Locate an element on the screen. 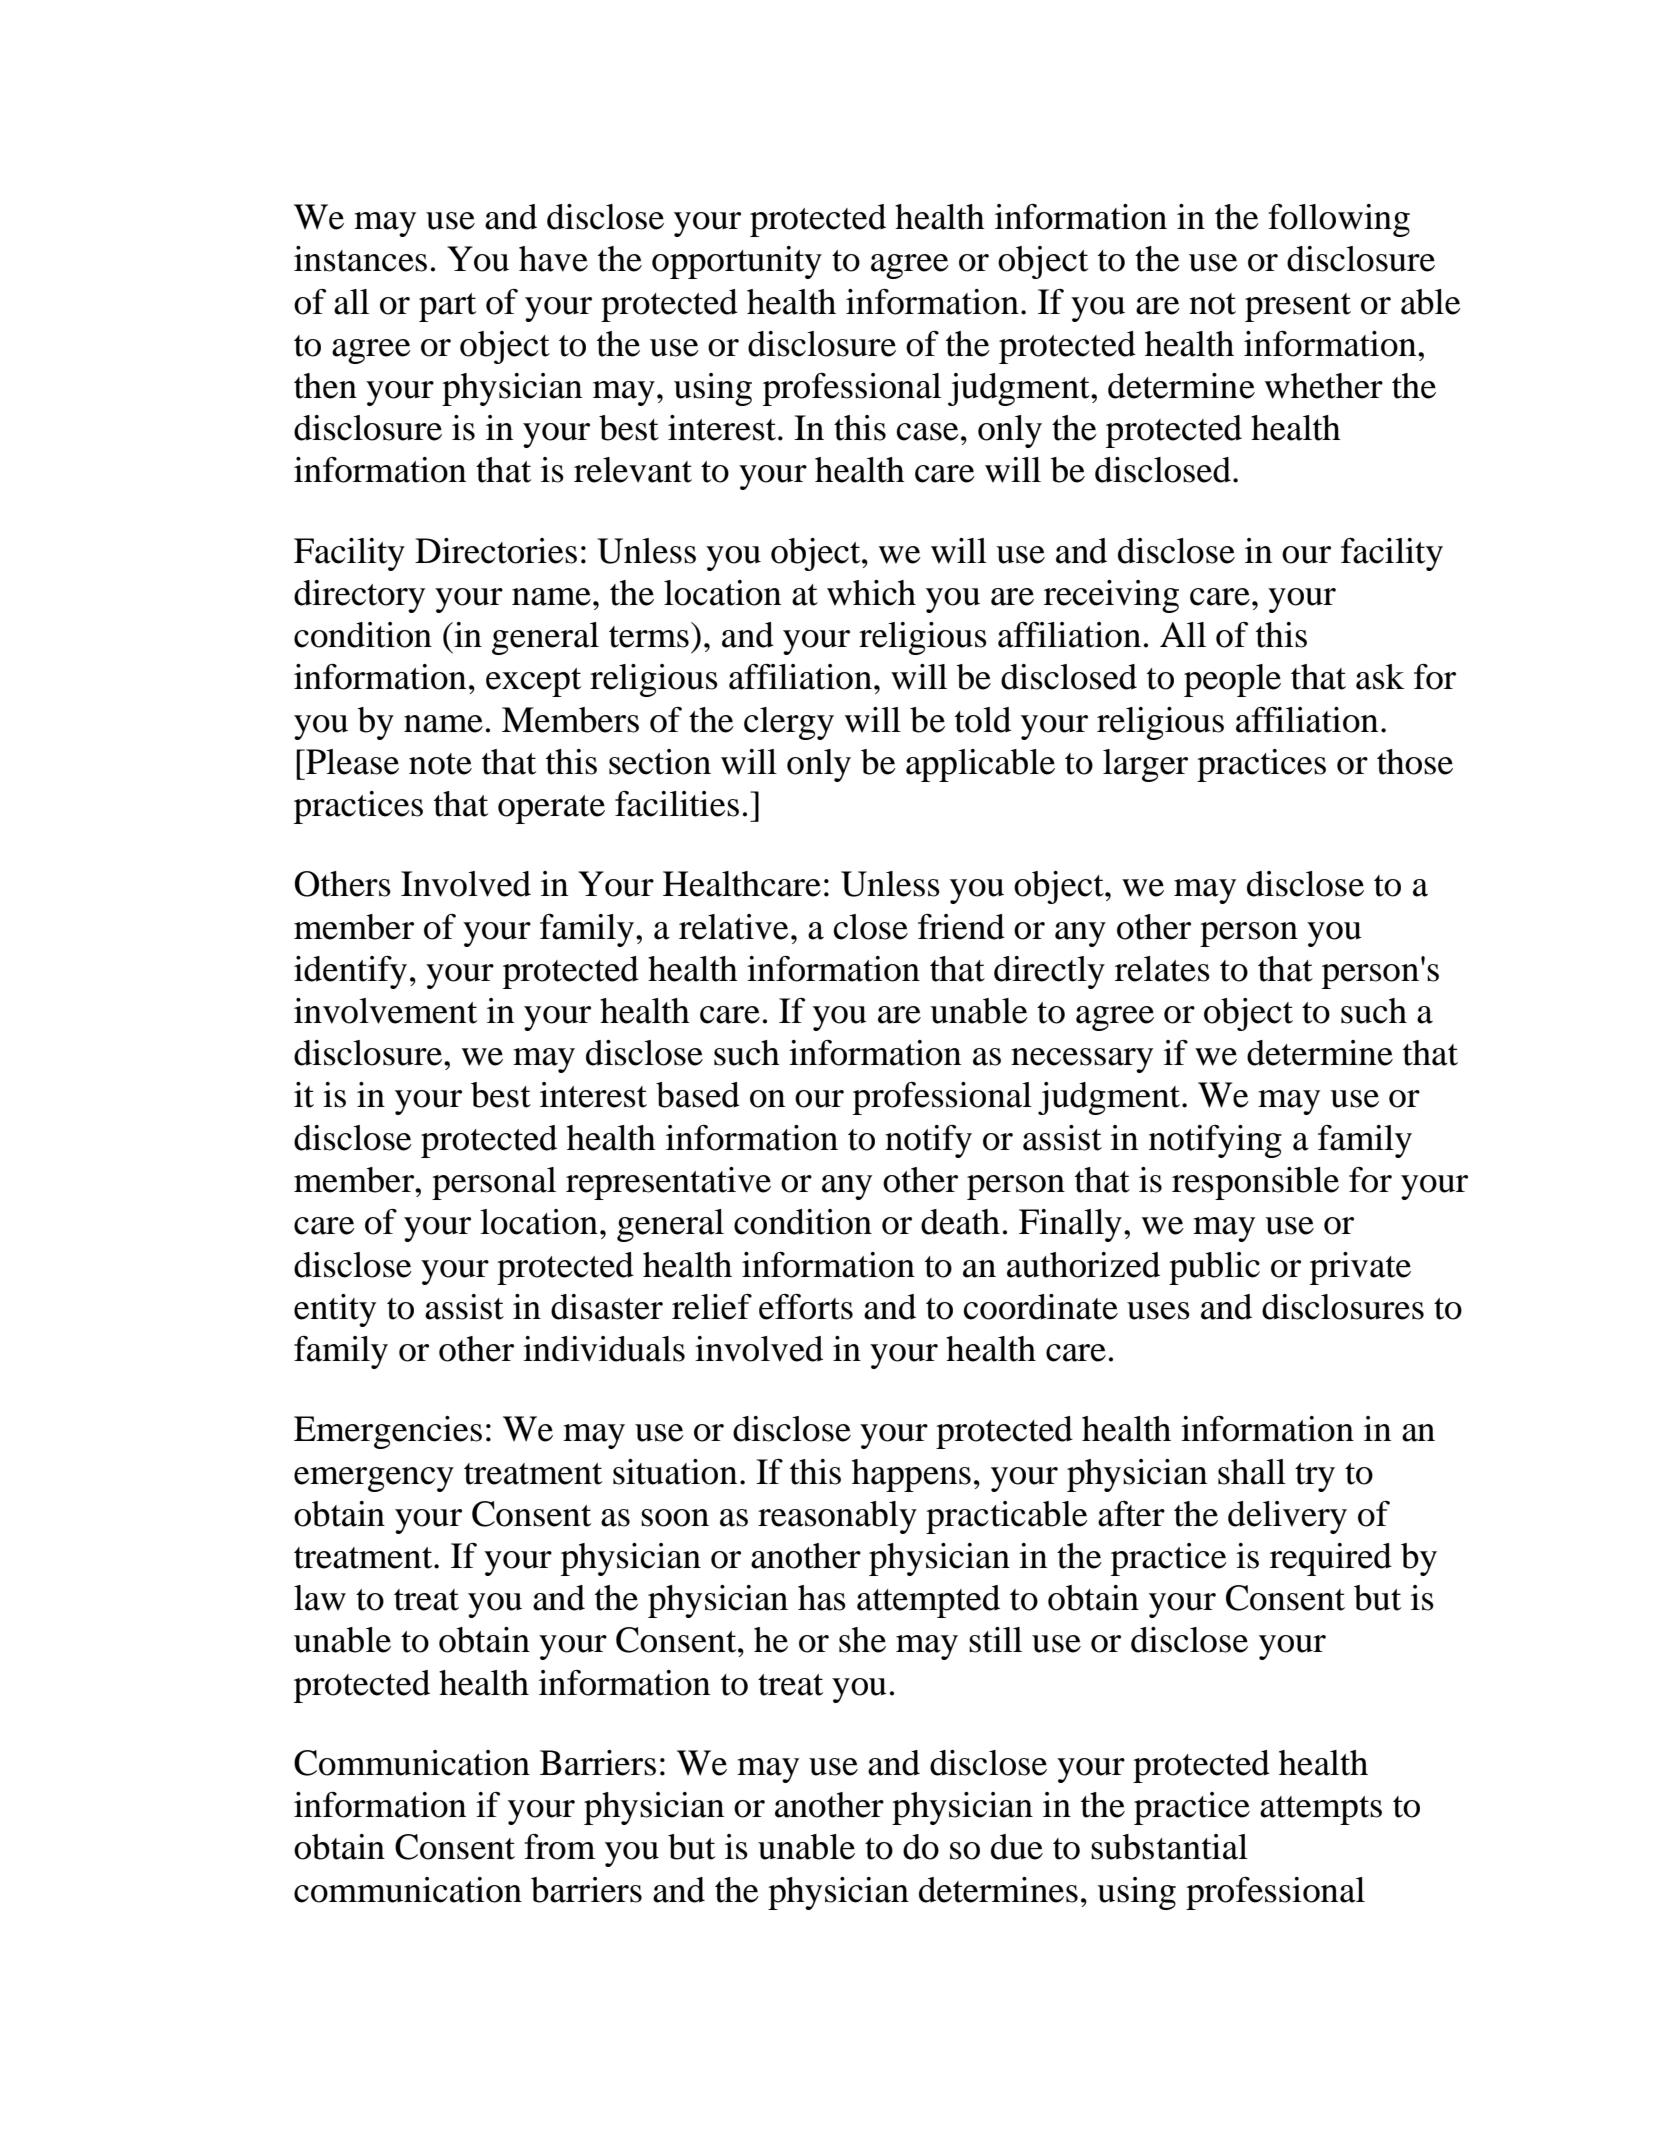 This screenshot has width=1664, height=2154. which is located at coordinates (871, 593).
